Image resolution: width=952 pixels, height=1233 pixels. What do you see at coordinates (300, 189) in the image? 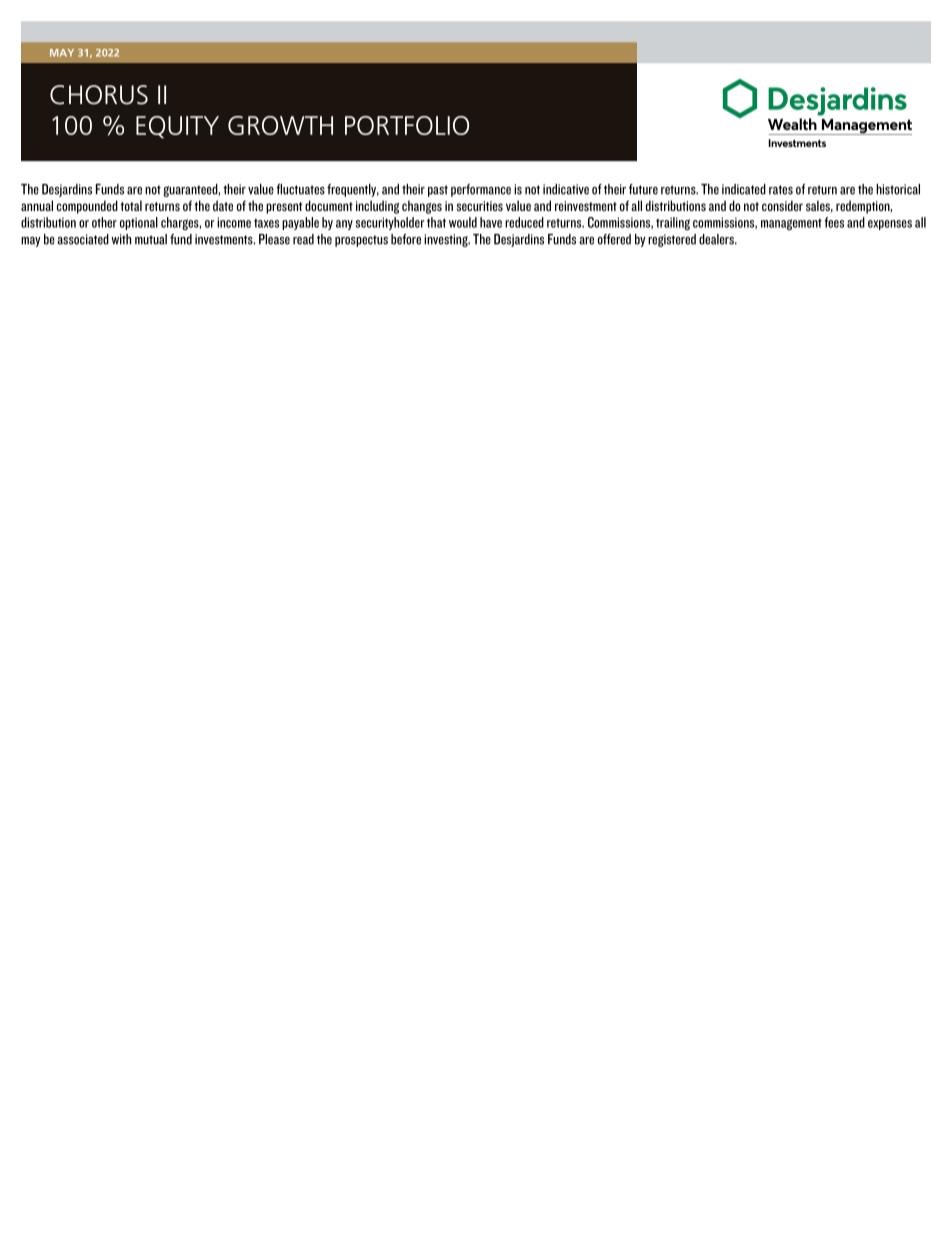
I see `fluctuates` at bounding box center [300, 189].
